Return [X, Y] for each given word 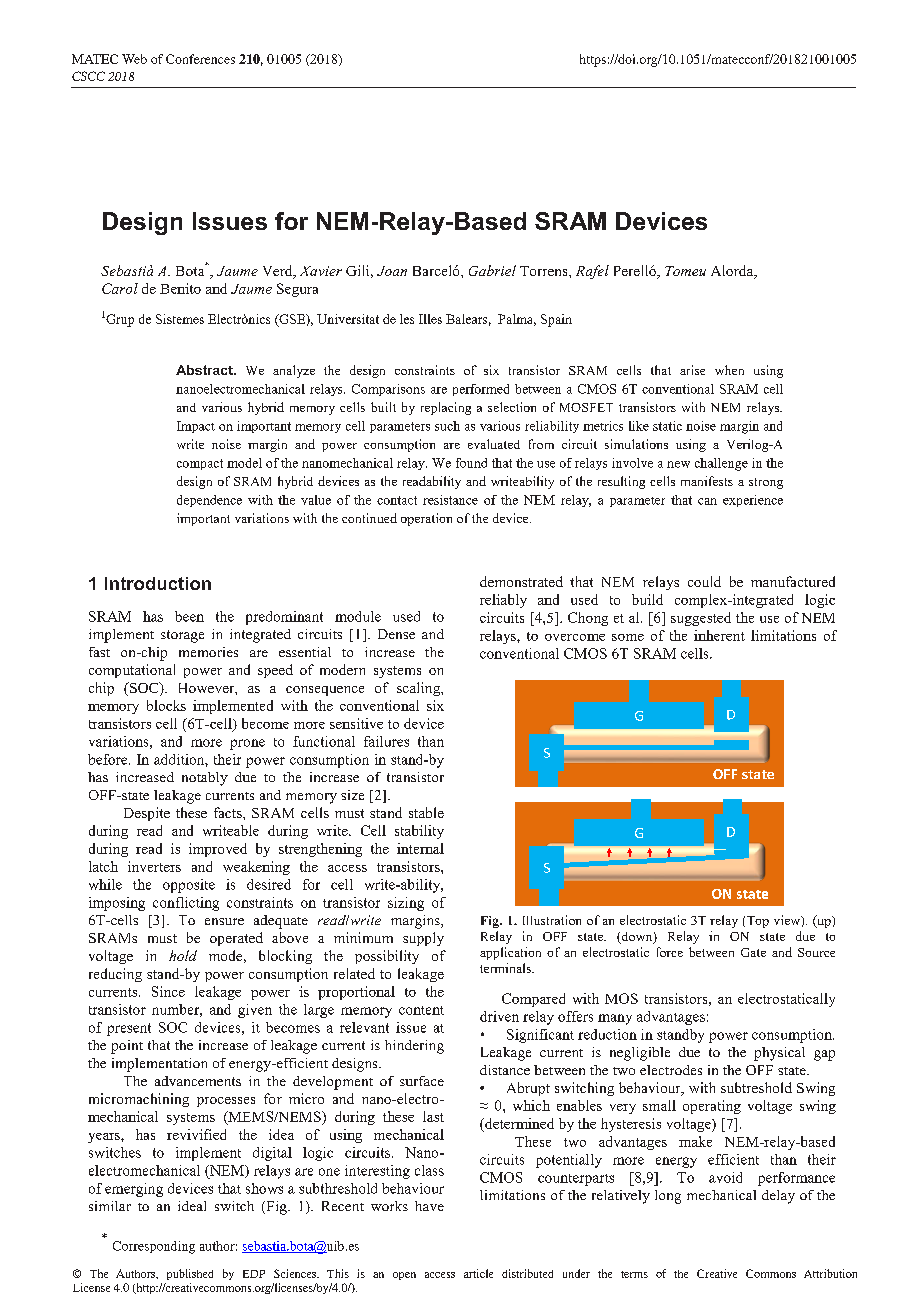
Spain [556, 320]
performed [481, 390]
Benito [180, 288]
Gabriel [492, 270]
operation [426, 519]
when [729, 370]
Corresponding [154, 1247]
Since [168, 991]
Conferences [200, 59]
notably [205, 779]
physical [779, 1054]
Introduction [158, 583]
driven [499, 1016]
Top [758, 922]
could [704, 581]
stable [426, 812]
